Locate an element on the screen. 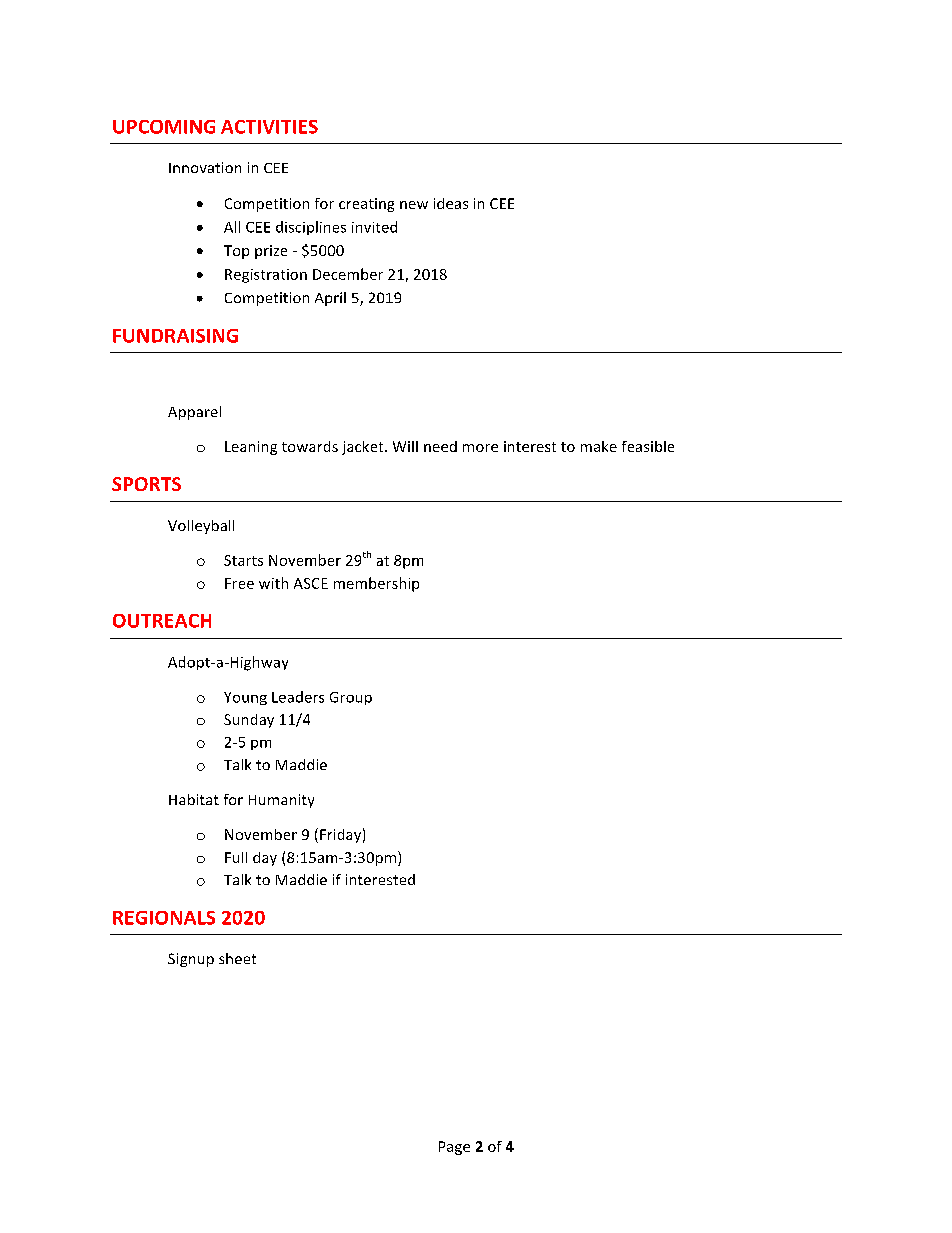 This screenshot has width=952, height=1233. OUTREACH is located at coordinates (162, 621).
